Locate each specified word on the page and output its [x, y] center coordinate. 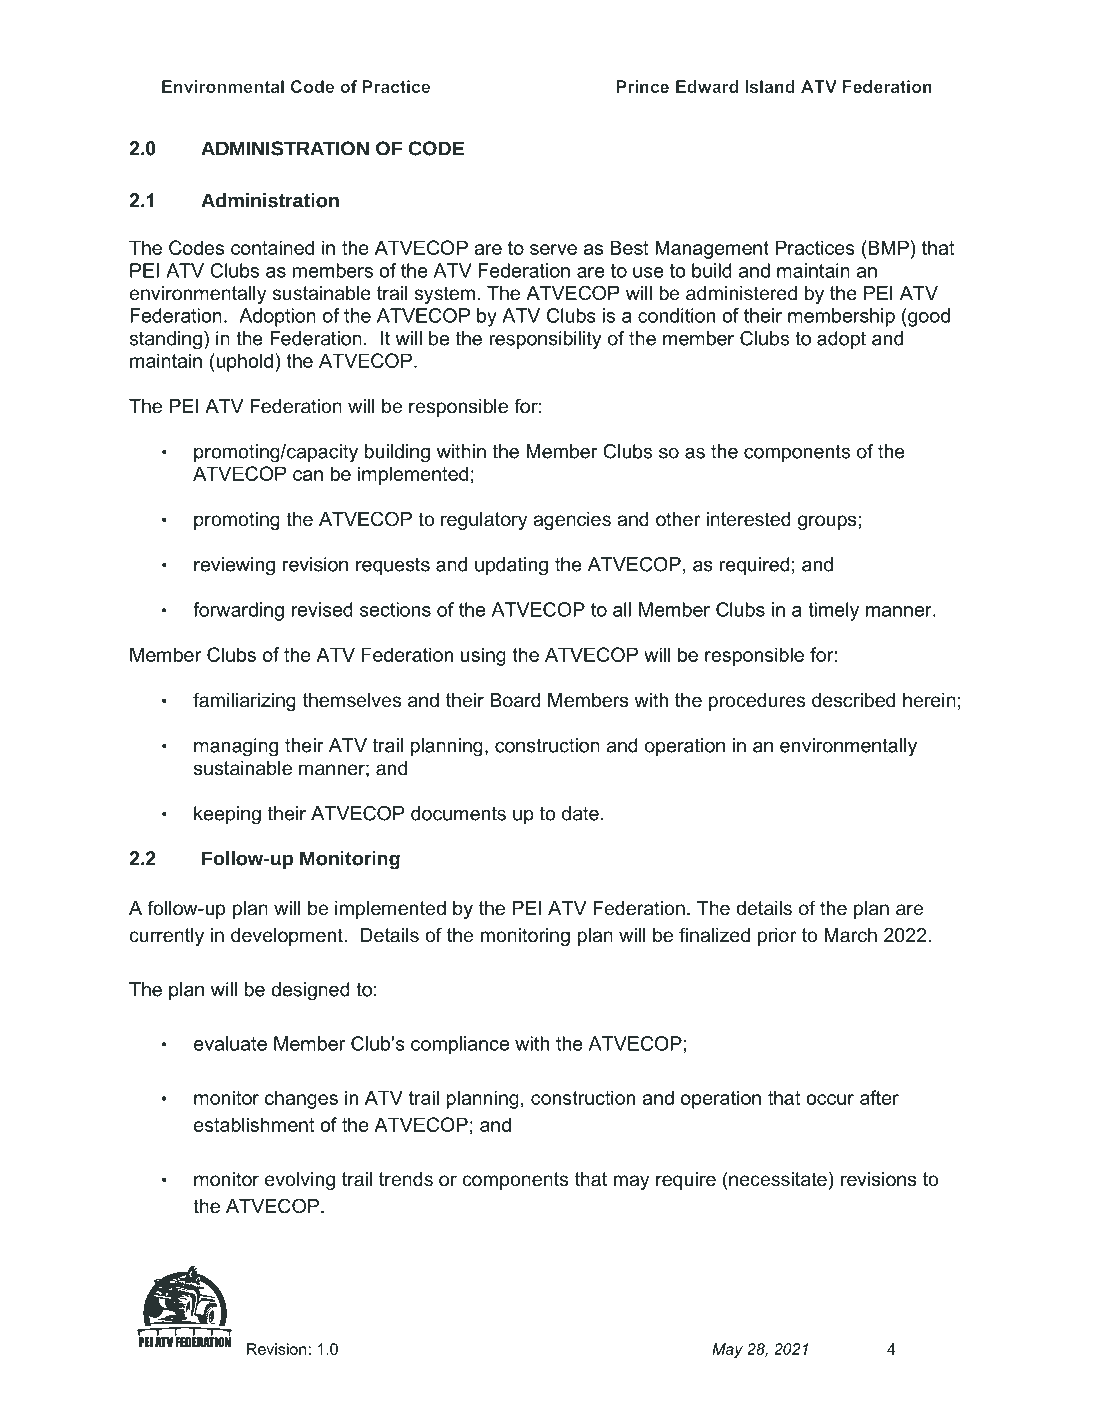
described [853, 700]
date [580, 813]
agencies [572, 521]
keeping [227, 815]
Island [770, 86]
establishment [254, 1124]
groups [827, 522]
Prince [643, 86]
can [308, 475]
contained [272, 247]
